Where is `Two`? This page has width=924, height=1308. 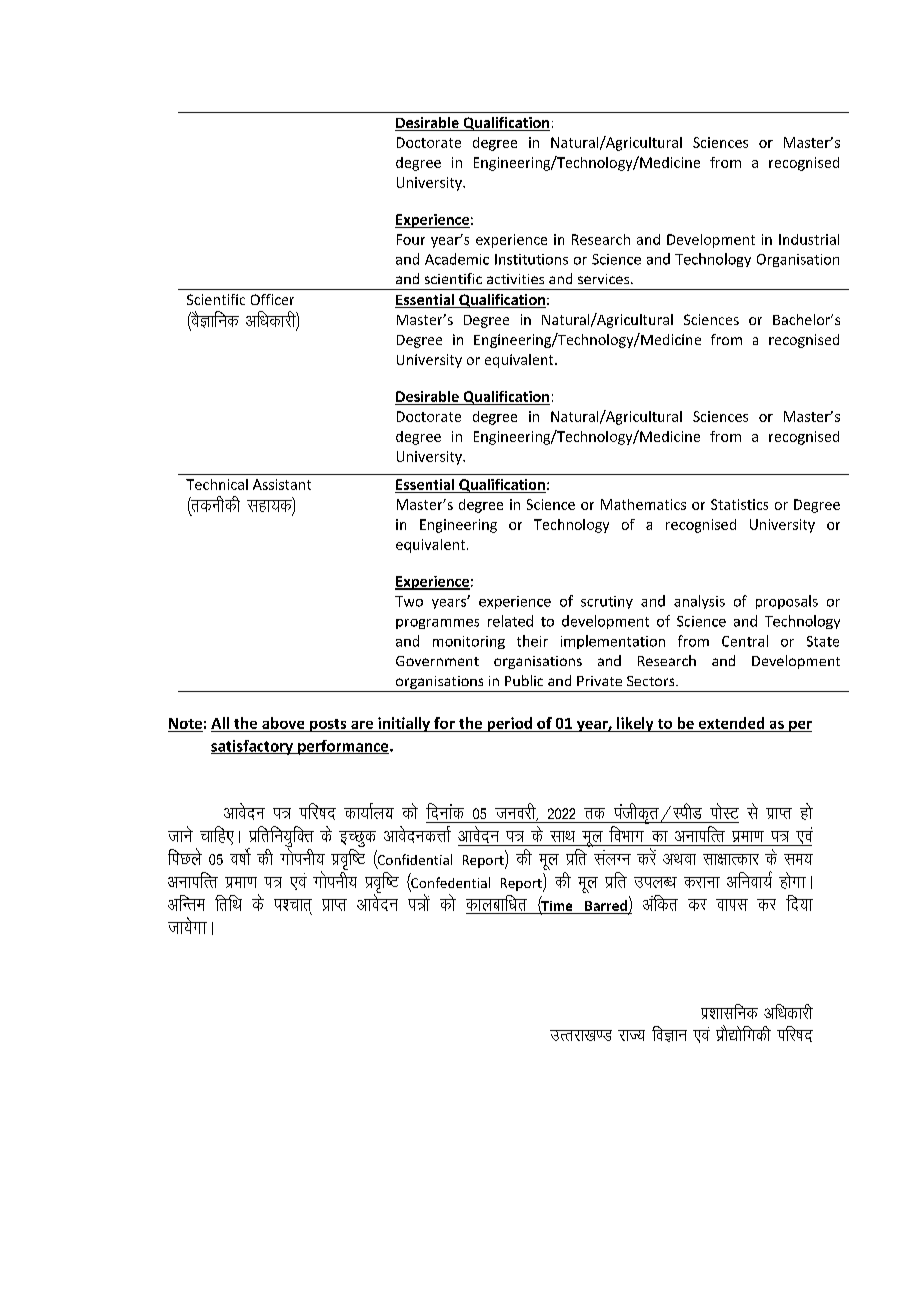 Two is located at coordinates (409, 601).
